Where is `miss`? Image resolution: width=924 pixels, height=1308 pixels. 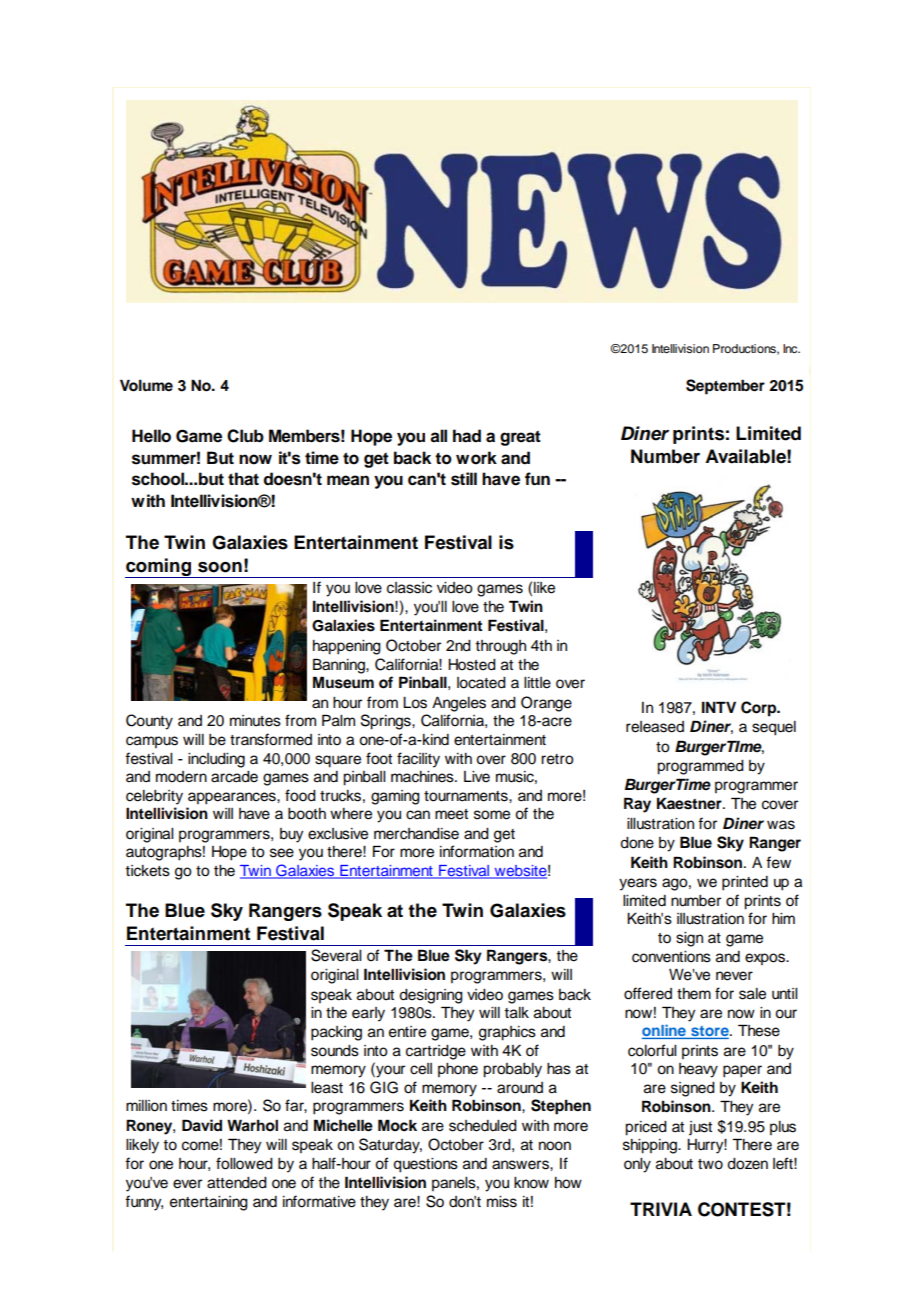
miss is located at coordinates (502, 1202).
